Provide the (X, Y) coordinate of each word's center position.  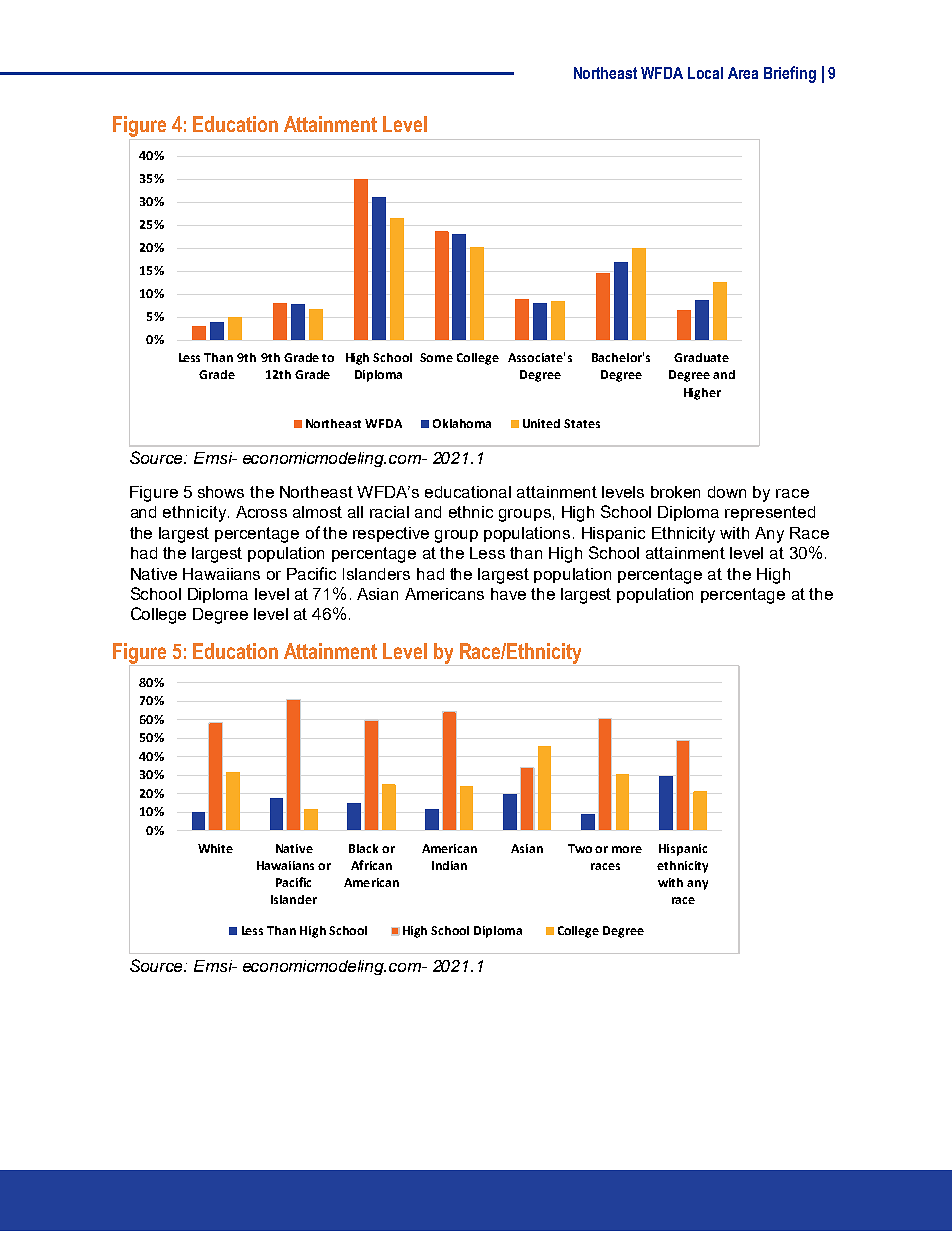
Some (436, 357)
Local (705, 73)
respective (391, 534)
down (727, 492)
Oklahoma (462, 423)
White (215, 848)
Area (743, 73)
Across (261, 512)
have (508, 594)
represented (770, 513)
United (541, 423)
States (582, 423)
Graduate (701, 357)
